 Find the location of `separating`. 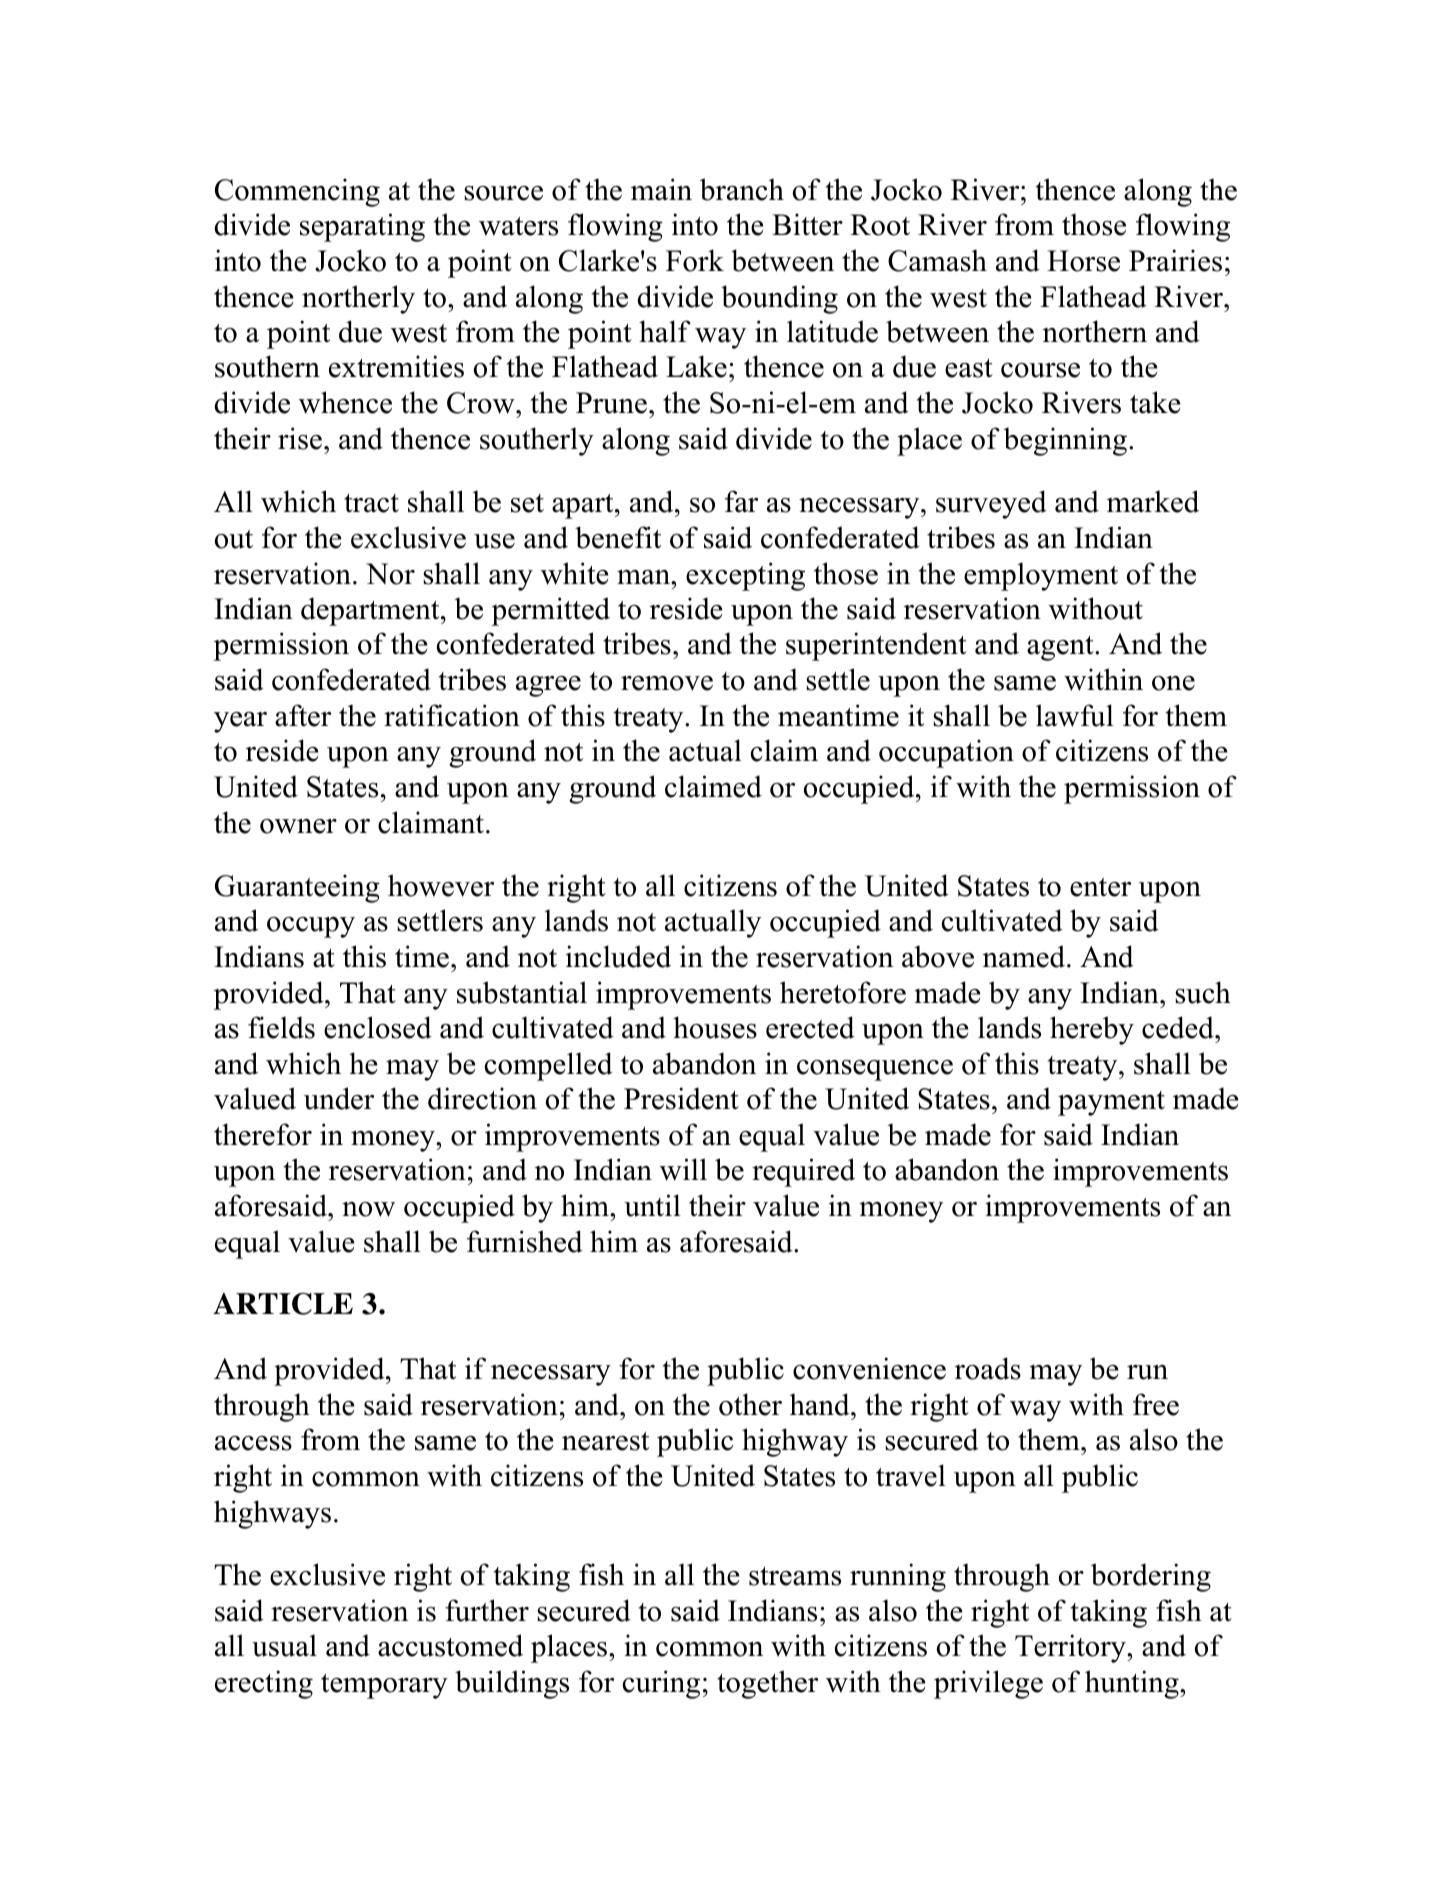

separating is located at coordinates (362, 227).
